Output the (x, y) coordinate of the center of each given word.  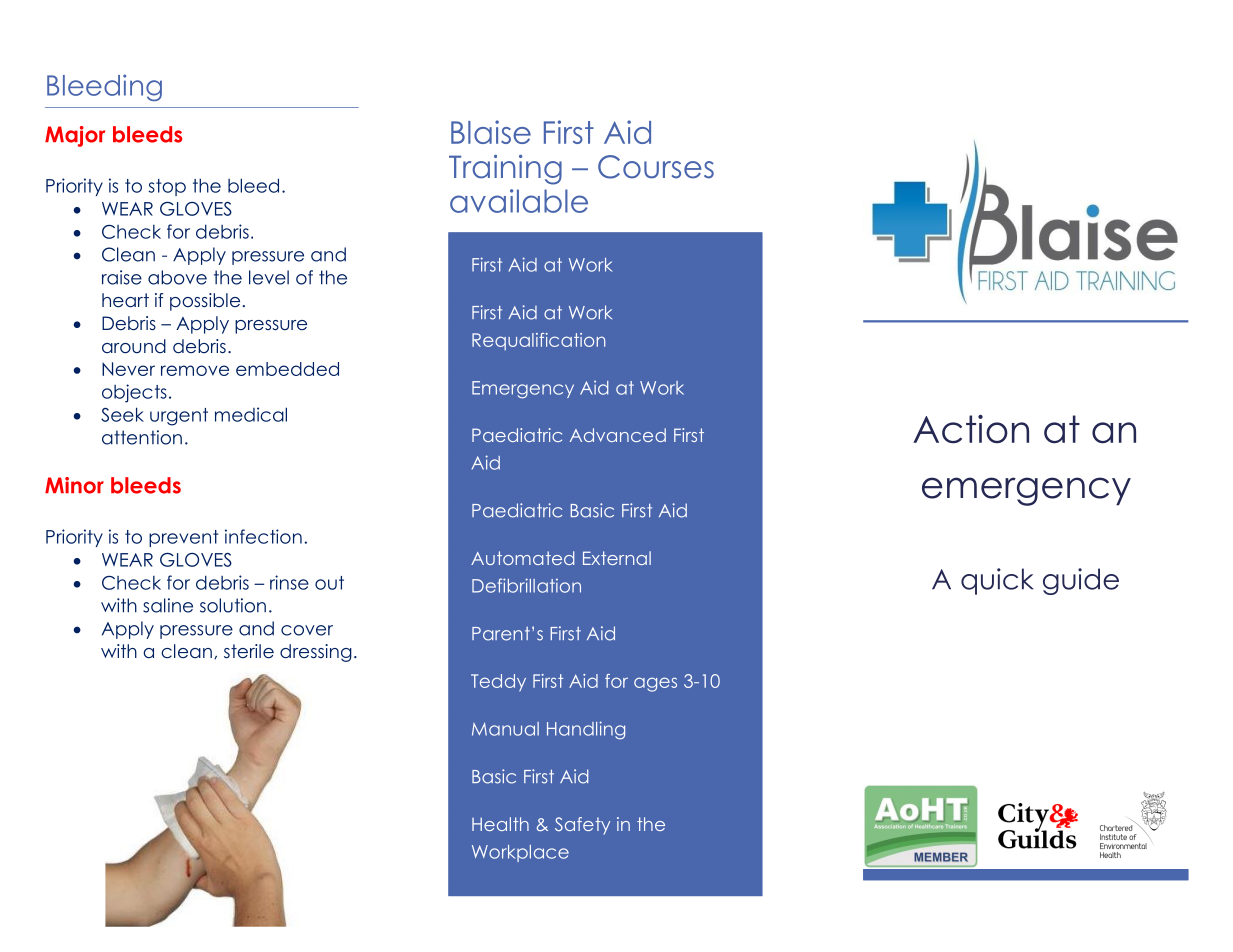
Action (971, 429)
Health (500, 824)
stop (167, 187)
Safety (582, 826)
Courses (656, 167)
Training (505, 170)
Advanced (618, 435)
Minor (74, 485)
